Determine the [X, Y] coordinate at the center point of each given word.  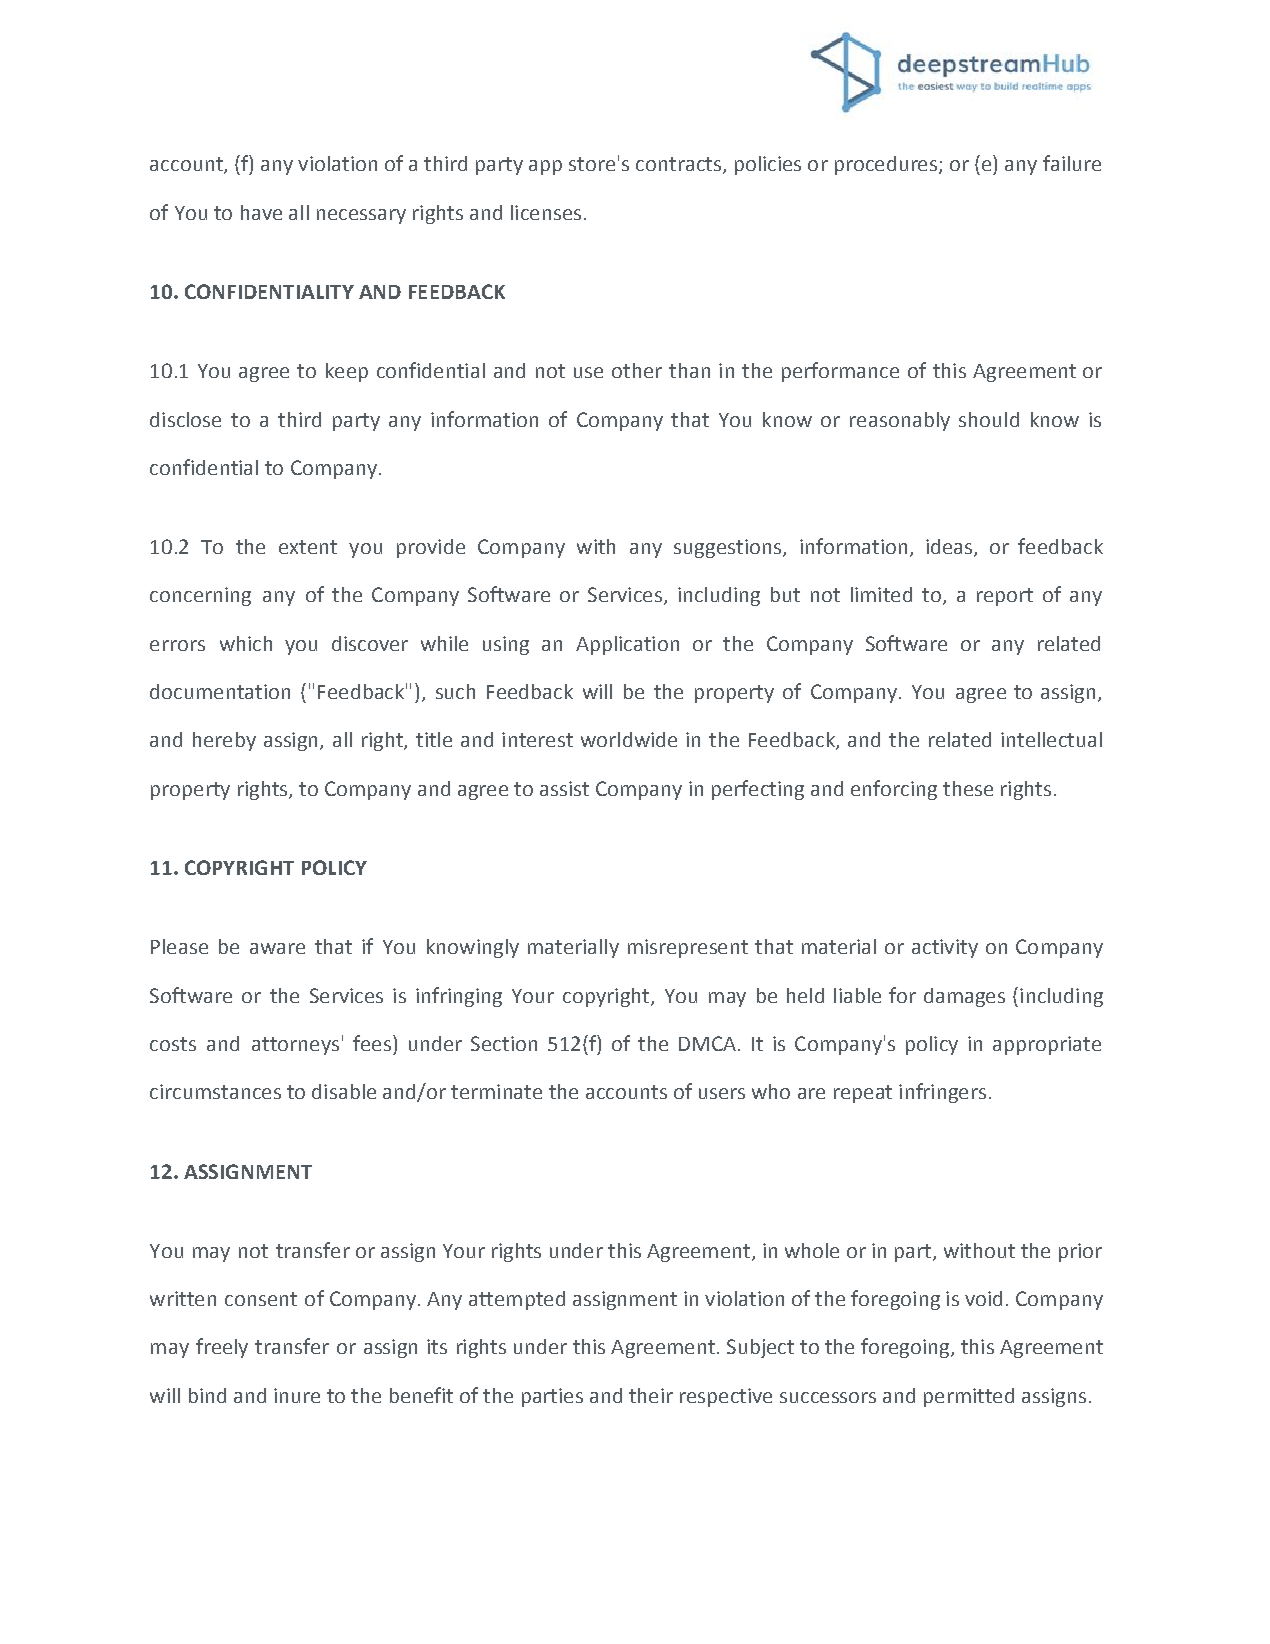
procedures [886, 165]
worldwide [629, 739]
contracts [678, 164]
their [651, 1395]
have [261, 212]
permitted [969, 1397]
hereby [224, 741]
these [968, 788]
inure [297, 1395]
